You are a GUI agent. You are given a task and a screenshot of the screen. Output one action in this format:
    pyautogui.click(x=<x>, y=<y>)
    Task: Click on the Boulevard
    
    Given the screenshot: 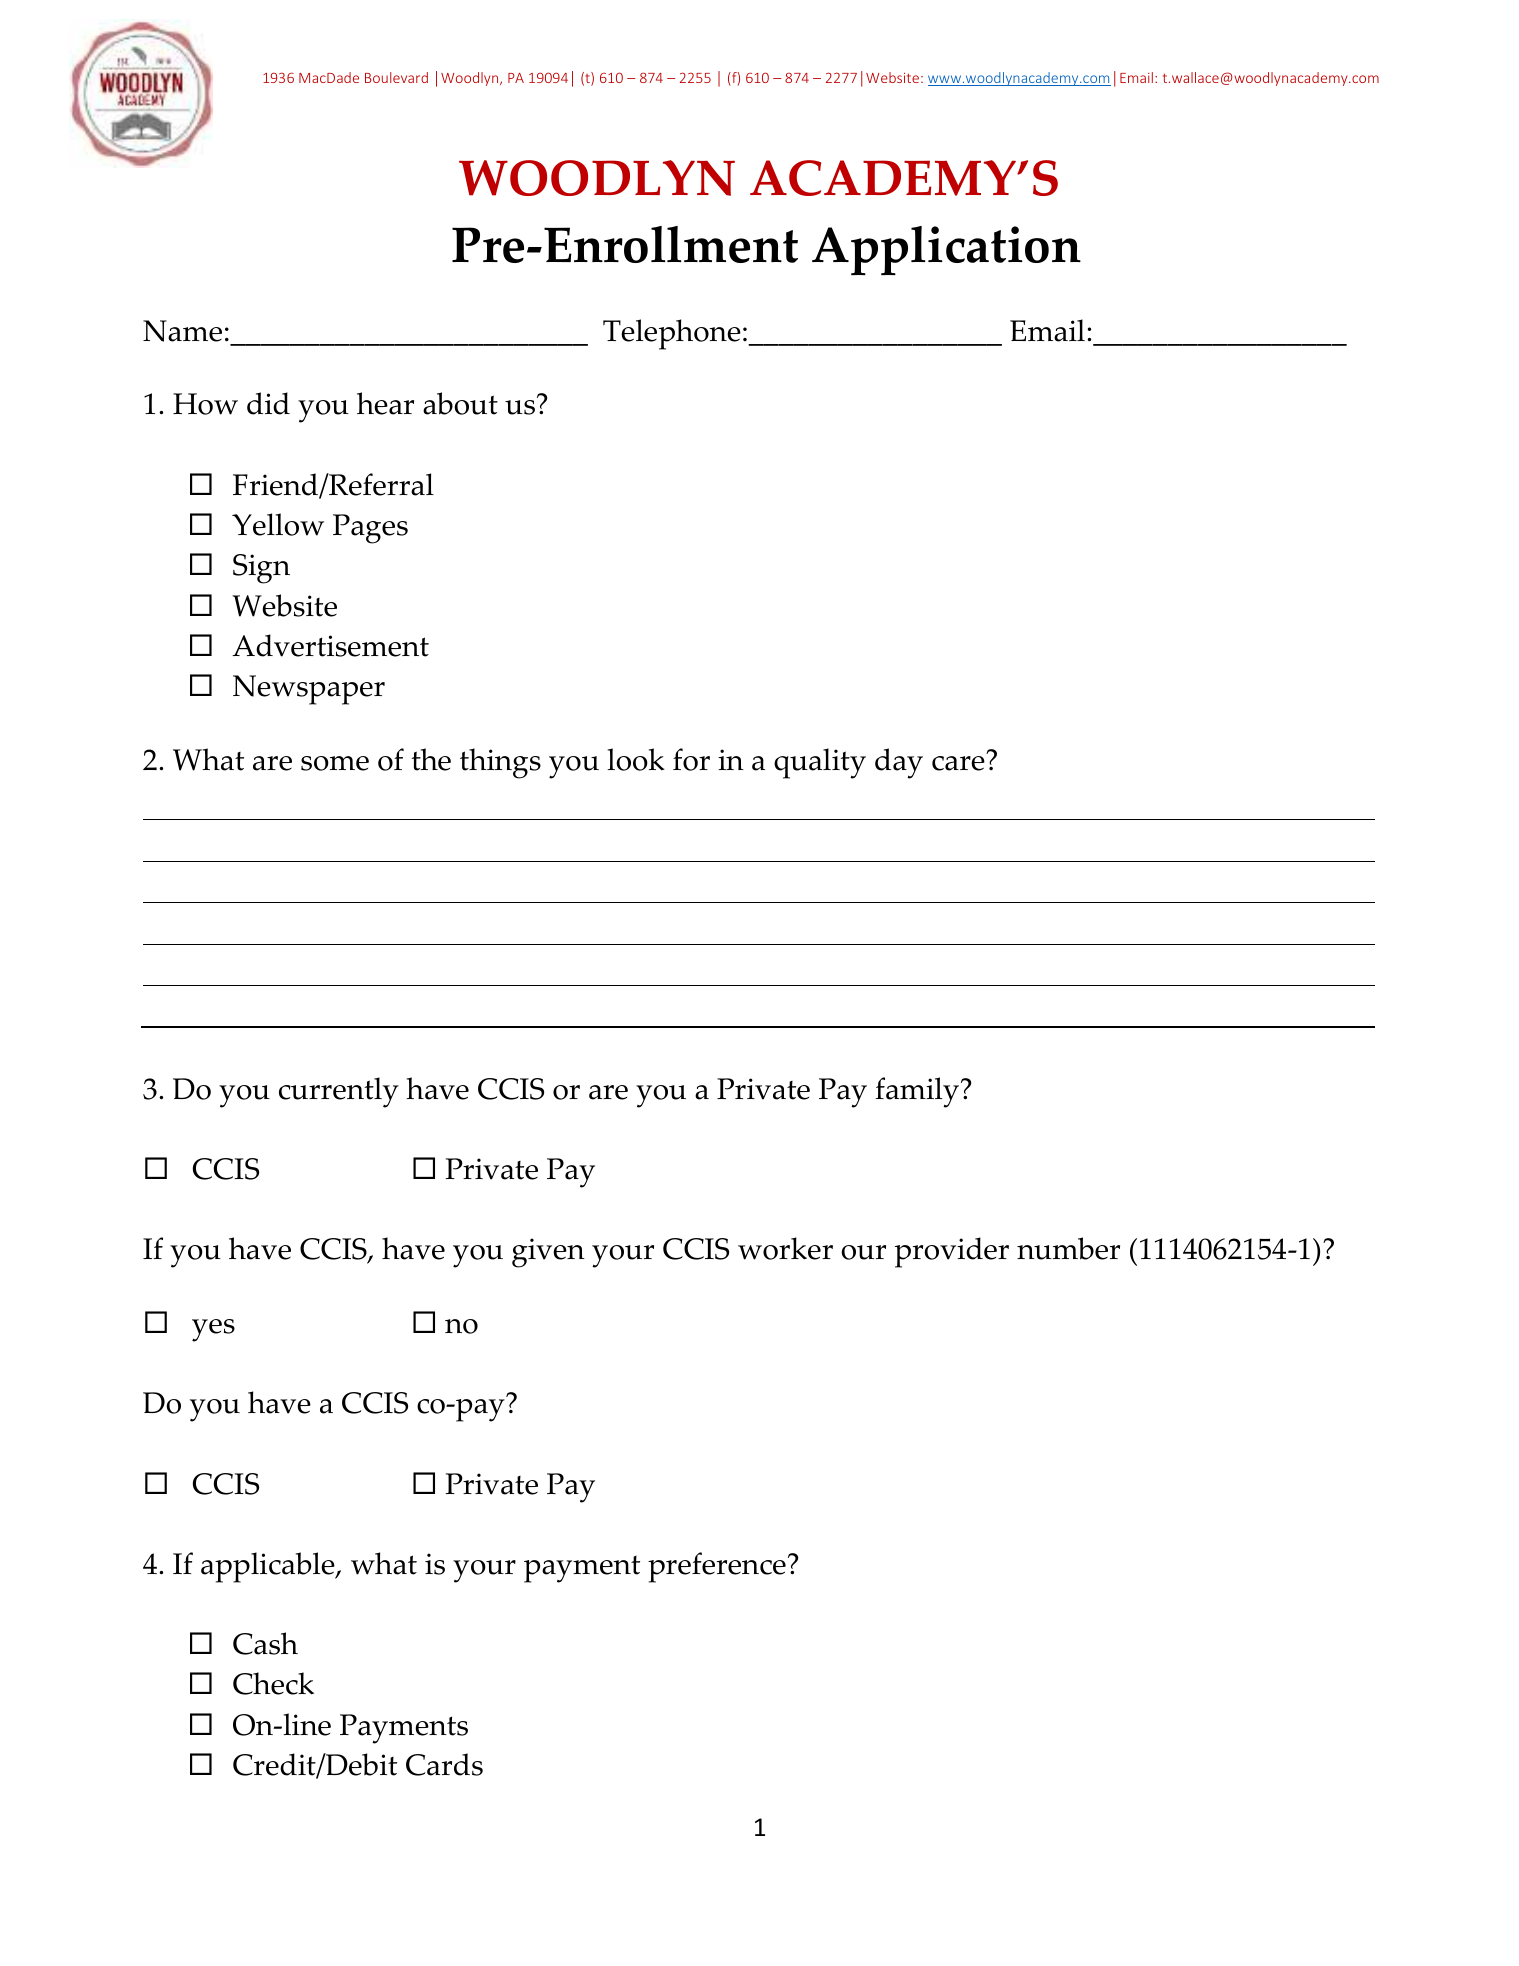 What is the action you would take?
    pyautogui.click(x=396, y=77)
